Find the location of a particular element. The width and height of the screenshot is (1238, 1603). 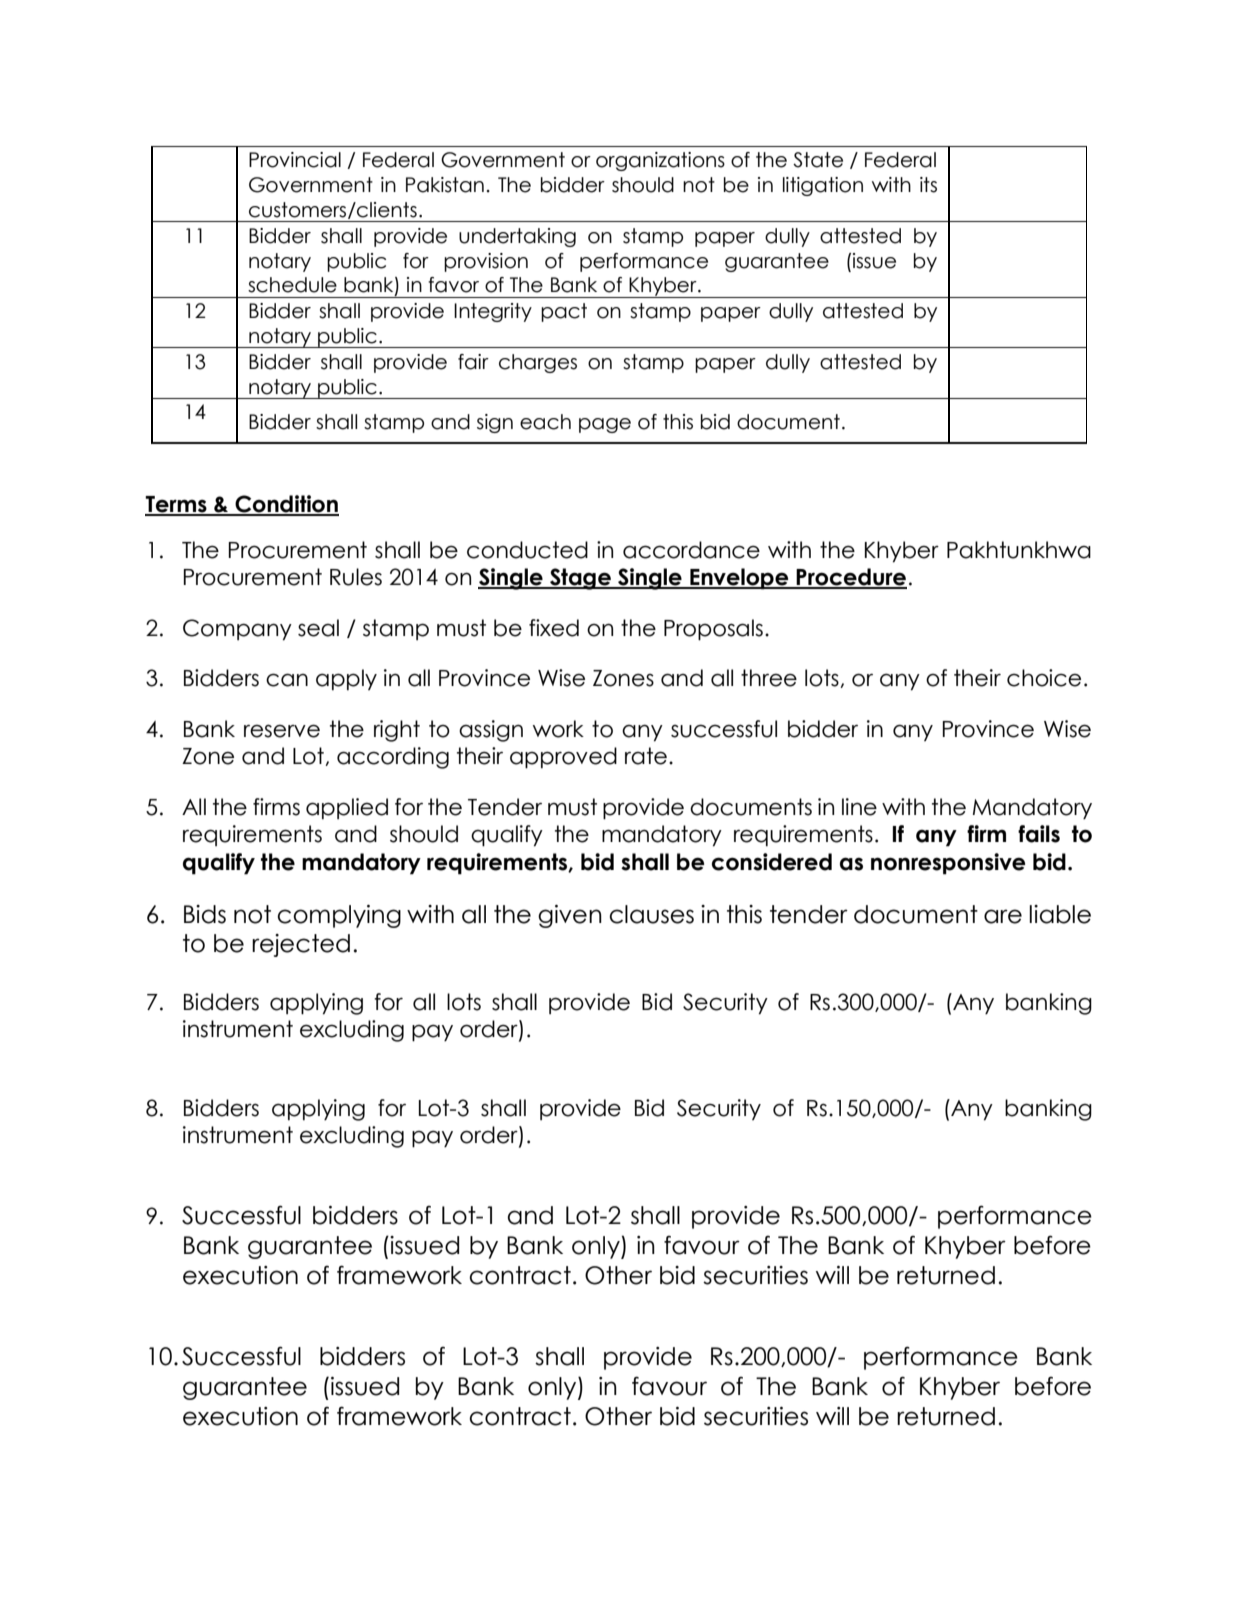

Provincial is located at coordinates (295, 160).
